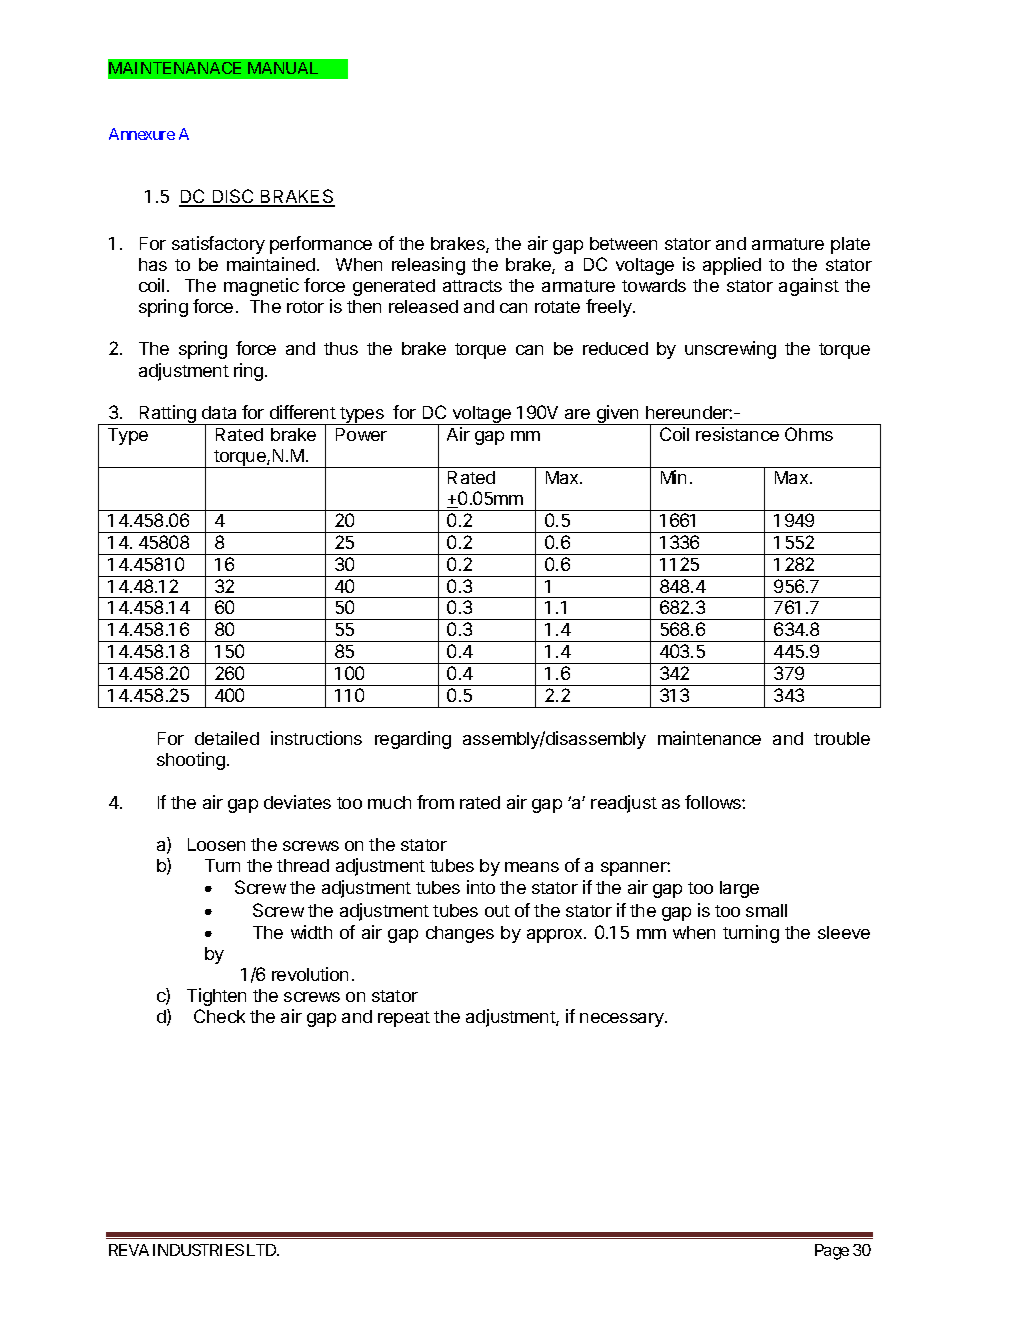 This document has height=1321, width=1021. I want to click on regarding, so click(413, 740).
